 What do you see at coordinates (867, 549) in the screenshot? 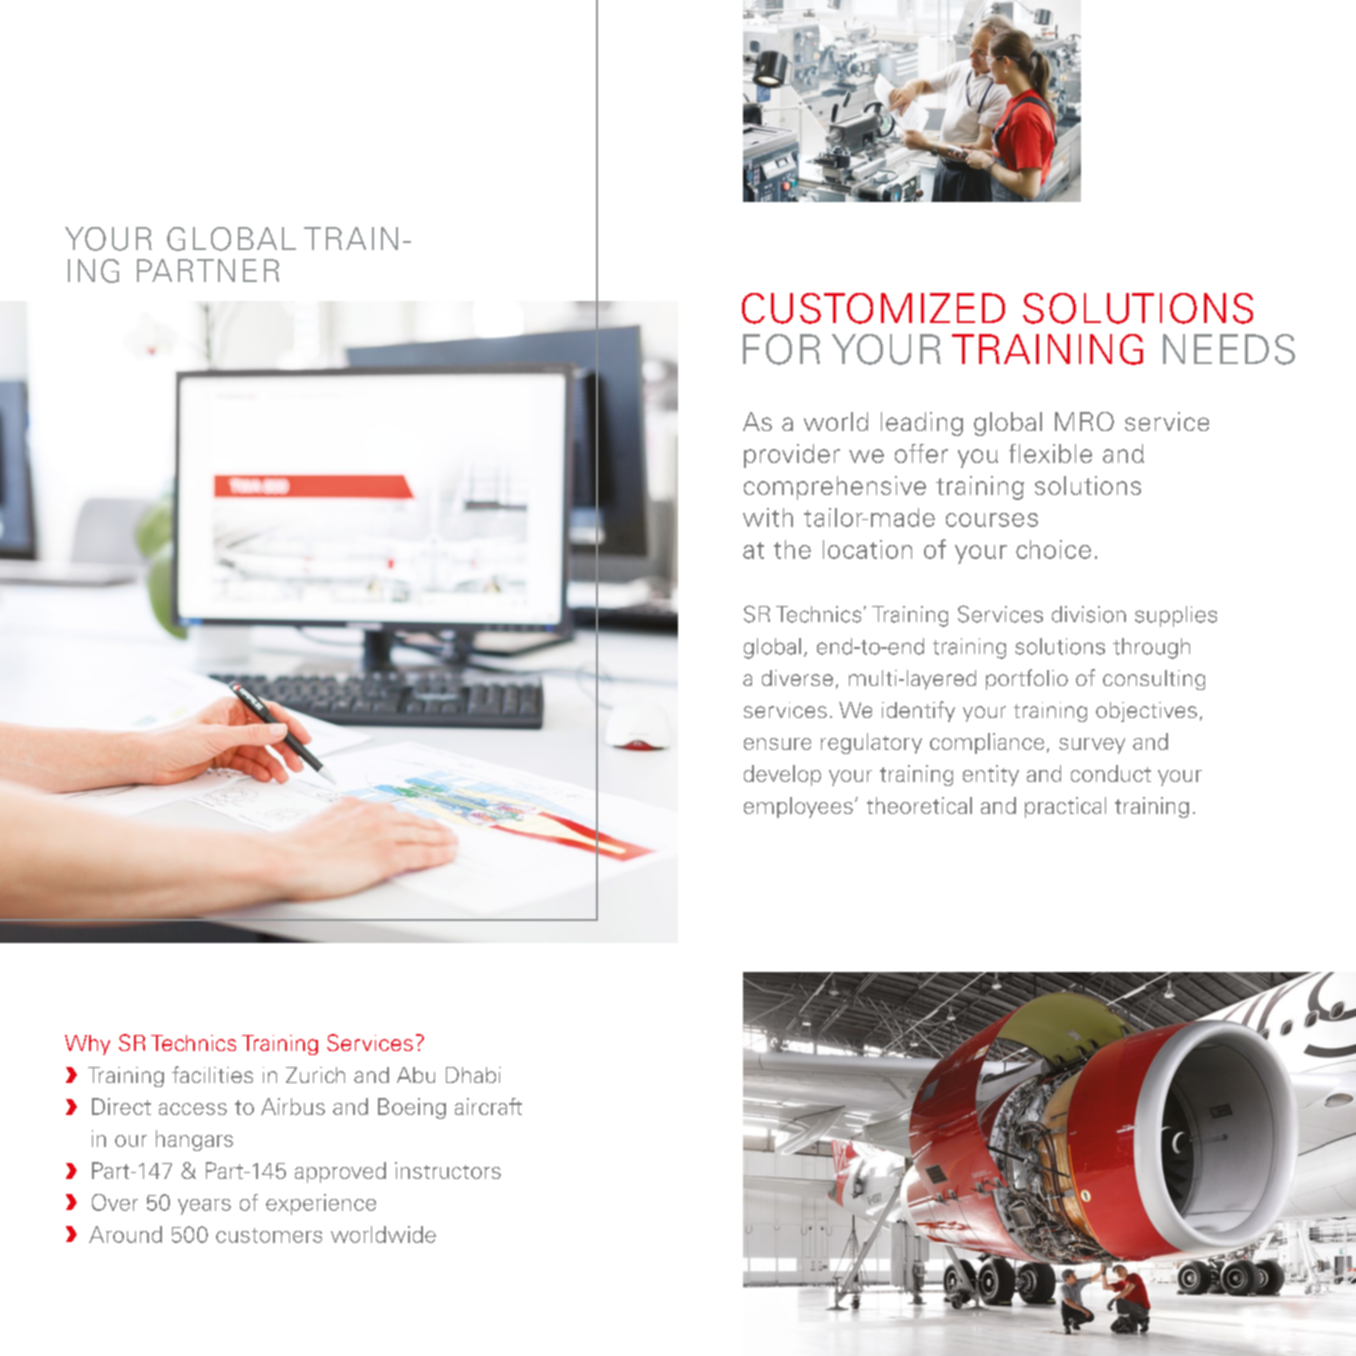
I see `location` at bounding box center [867, 549].
